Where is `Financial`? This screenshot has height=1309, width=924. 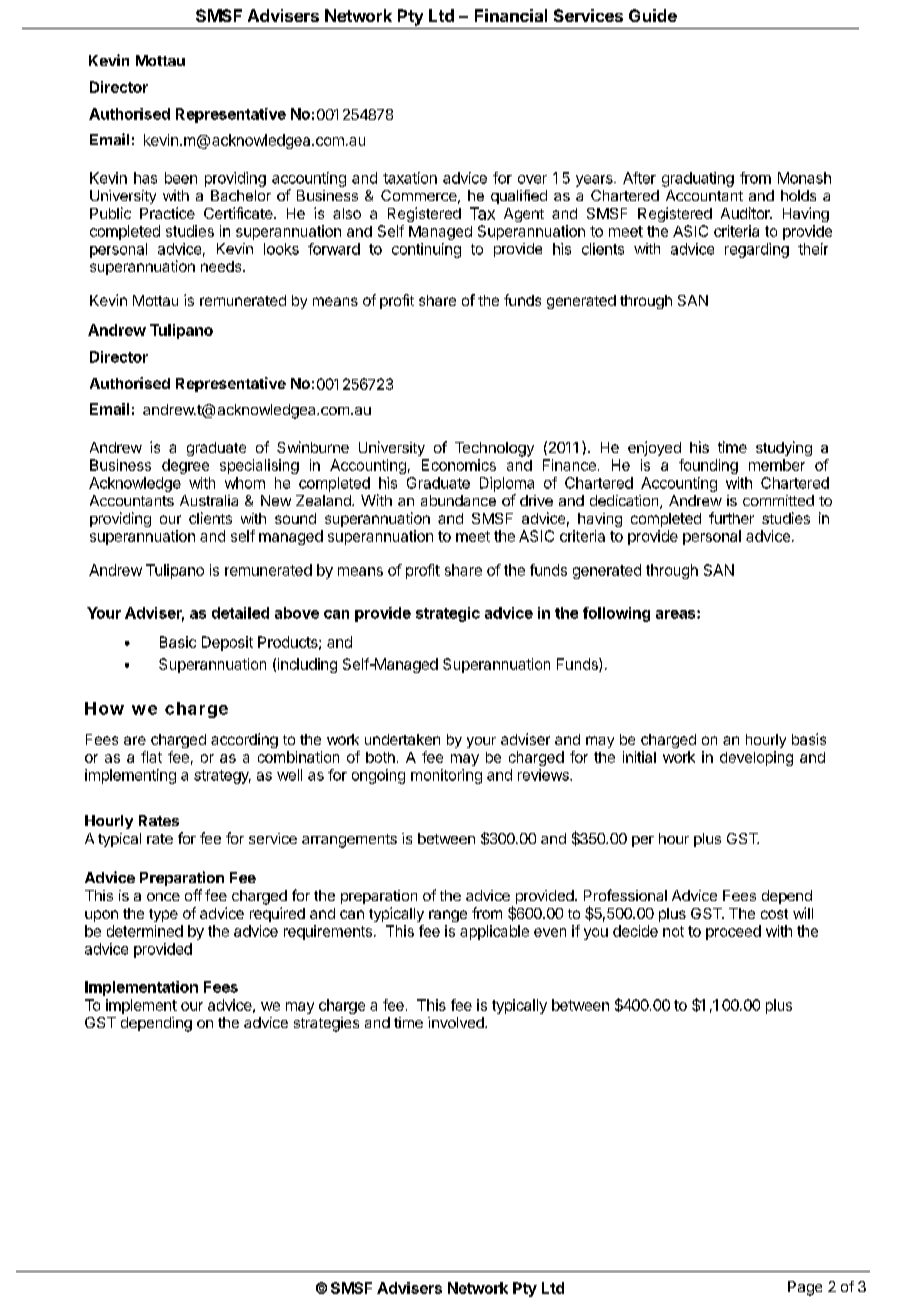
Financial is located at coordinates (511, 15).
